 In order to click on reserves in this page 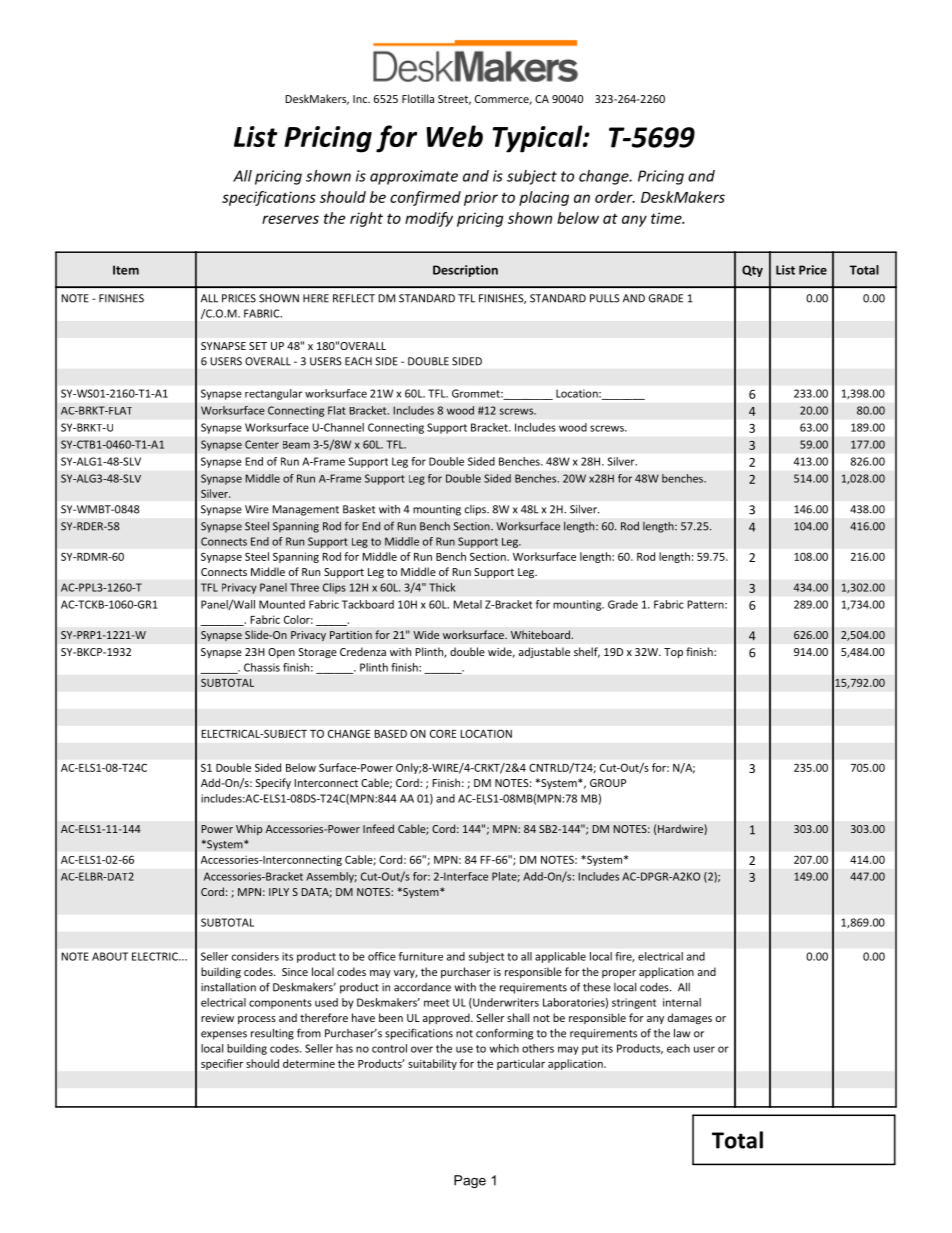, I will do `click(290, 219)`.
